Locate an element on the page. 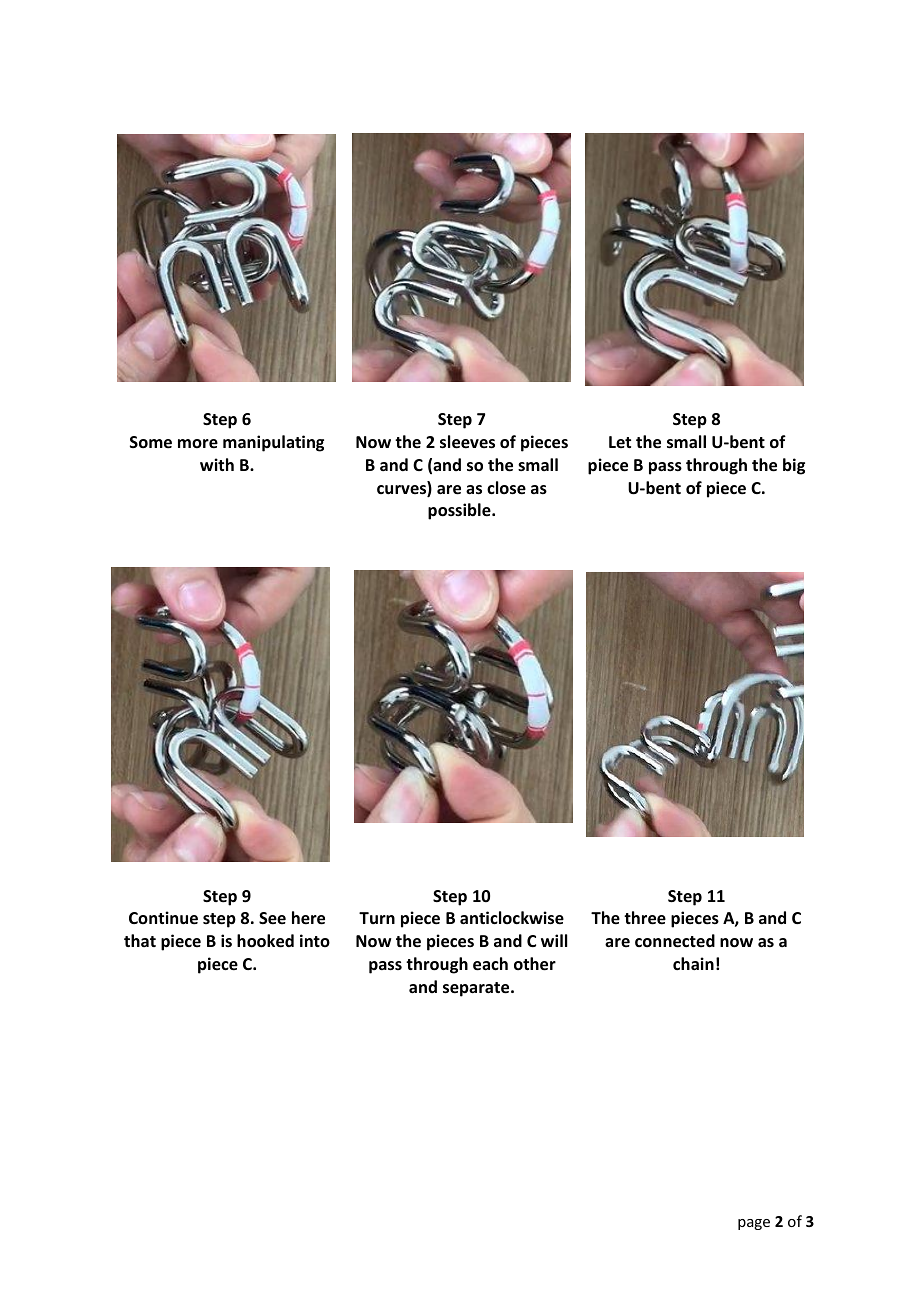 This image has height=1308, width=924. chain is located at coordinates (693, 963).
